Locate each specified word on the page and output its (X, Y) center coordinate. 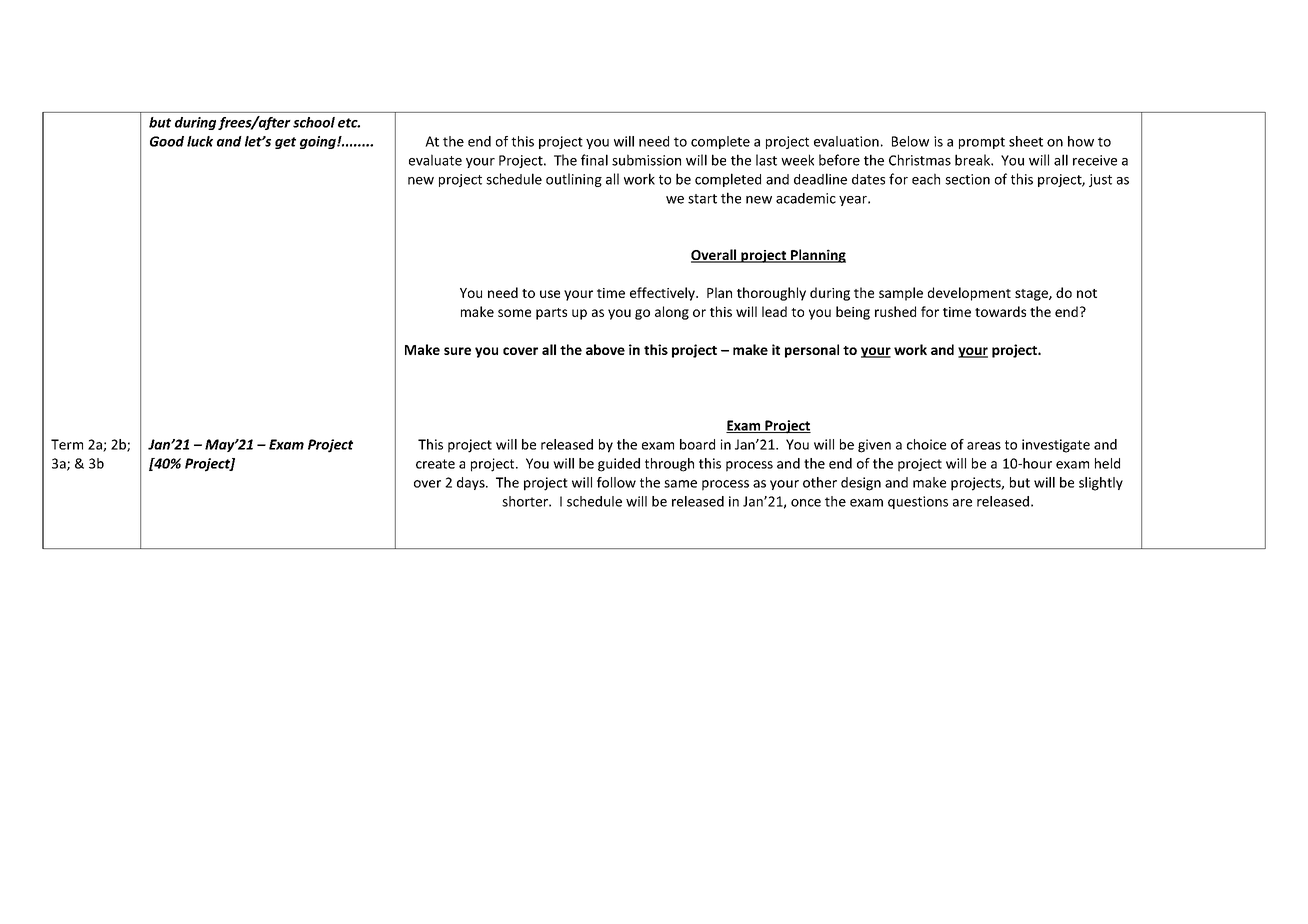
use (550, 294)
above (605, 349)
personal (812, 351)
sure (457, 351)
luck (200, 141)
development (969, 294)
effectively (663, 294)
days (472, 483)
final (594, 160)
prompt (982, 143)
